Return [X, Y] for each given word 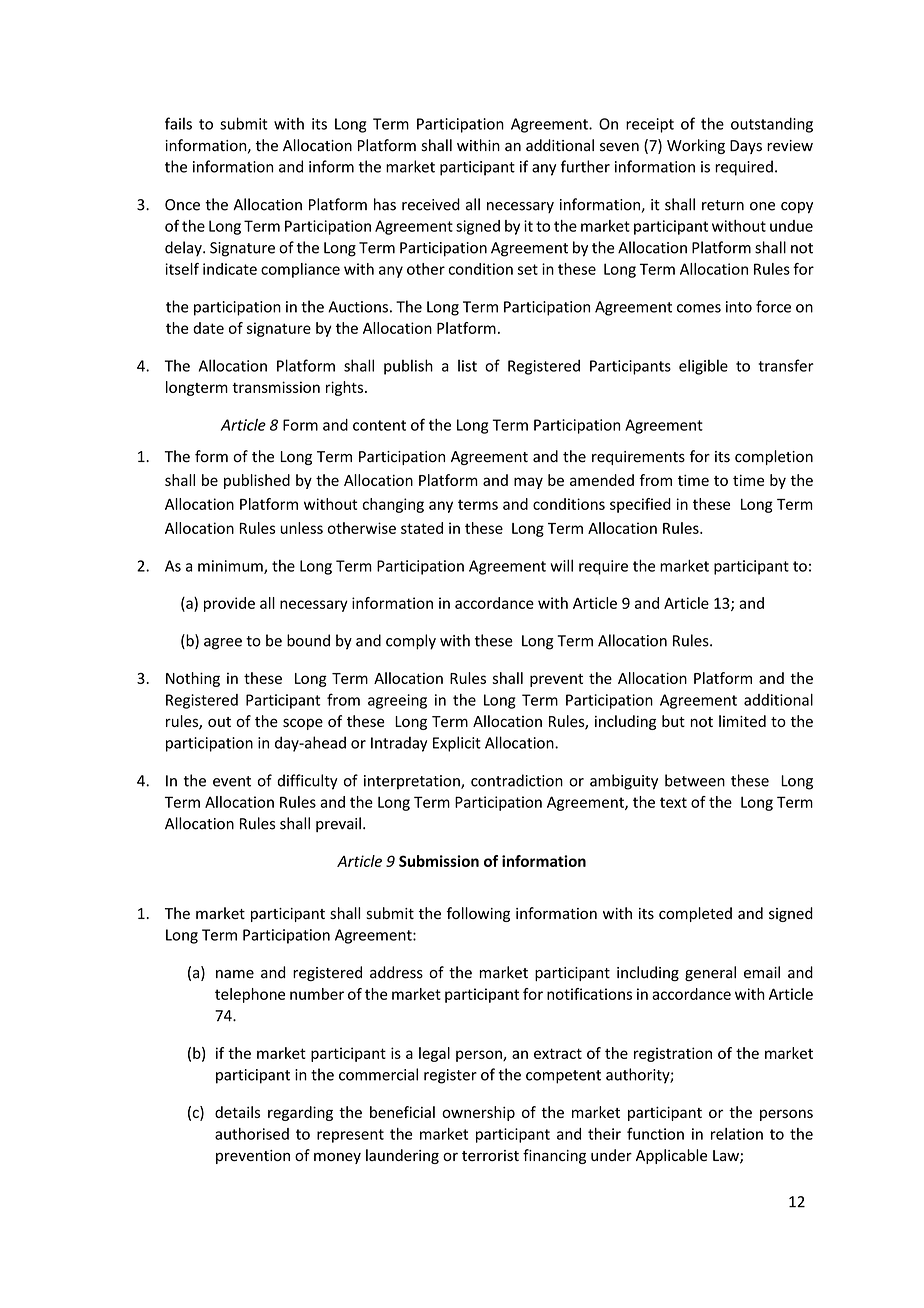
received [431, 204]
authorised [252, 1134]
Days [746, 147]
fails [178, 123]
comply [411, 642]
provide [229, 604]
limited [742, 721]
